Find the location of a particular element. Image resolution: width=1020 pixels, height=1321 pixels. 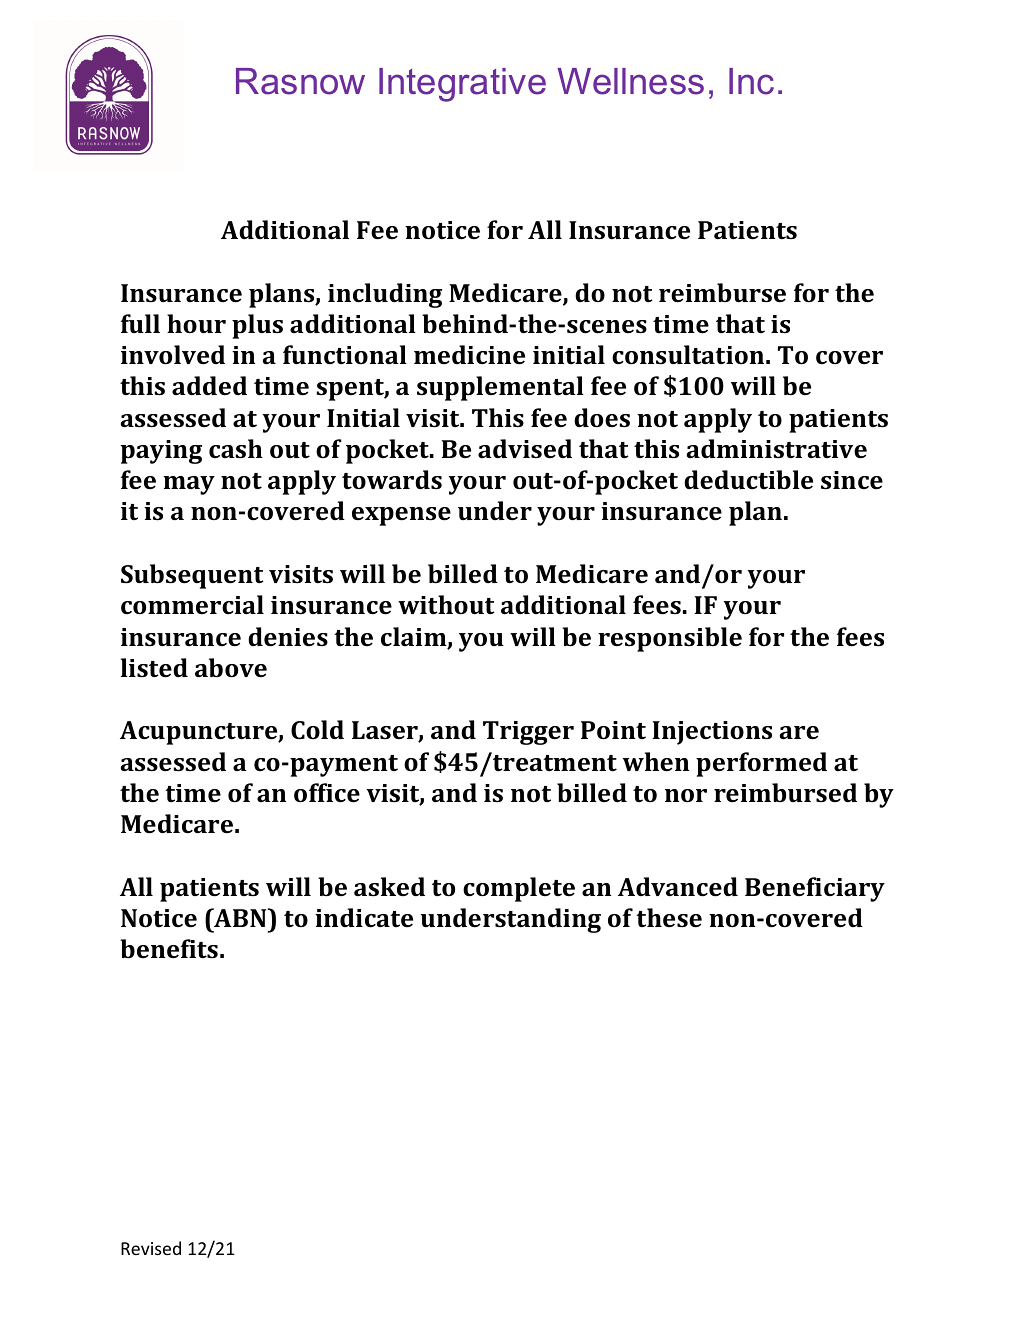

Revised is located at coordinates (151, 1248).
